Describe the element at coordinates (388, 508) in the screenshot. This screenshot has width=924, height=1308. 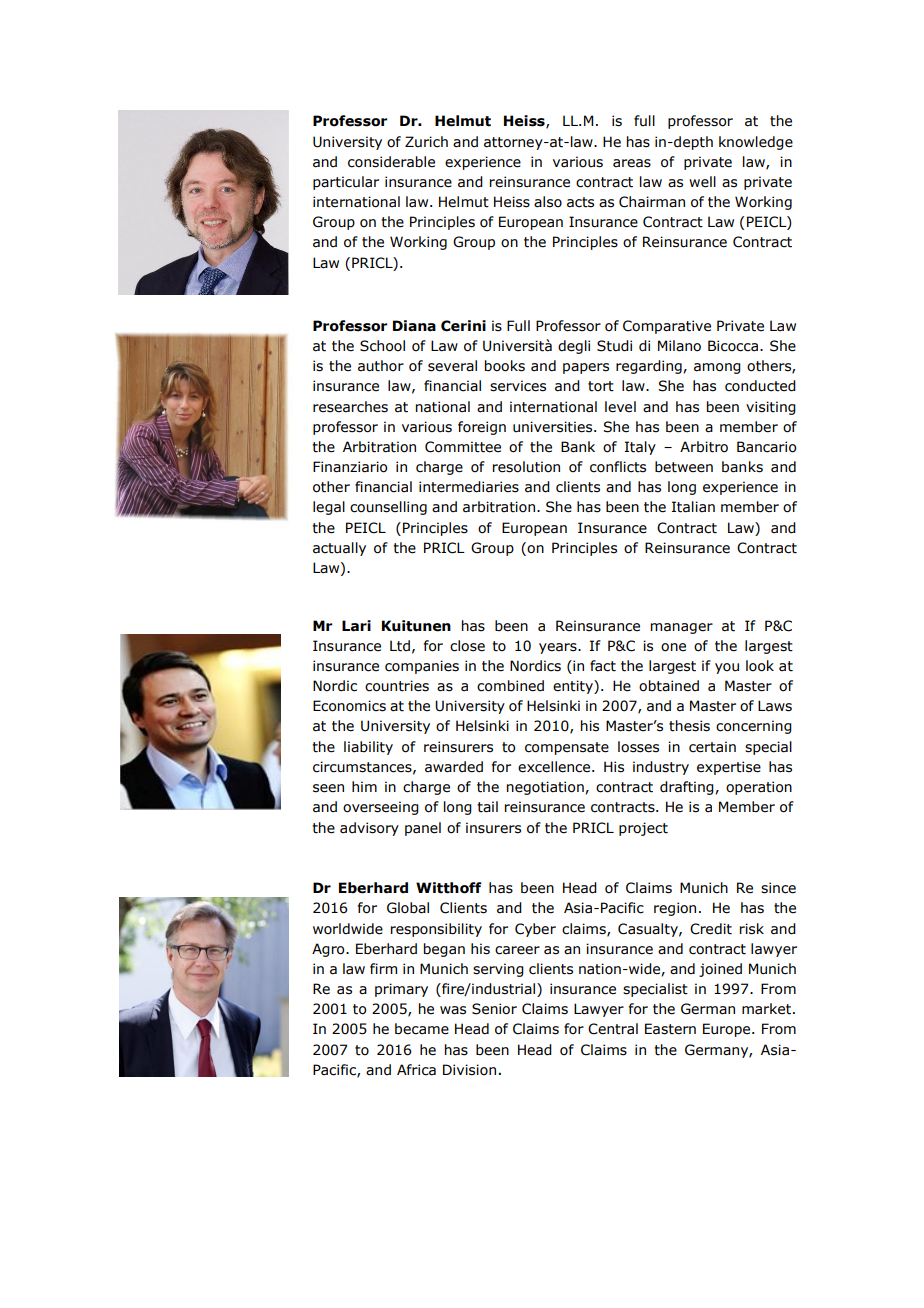
I see `counselling` at that location.
